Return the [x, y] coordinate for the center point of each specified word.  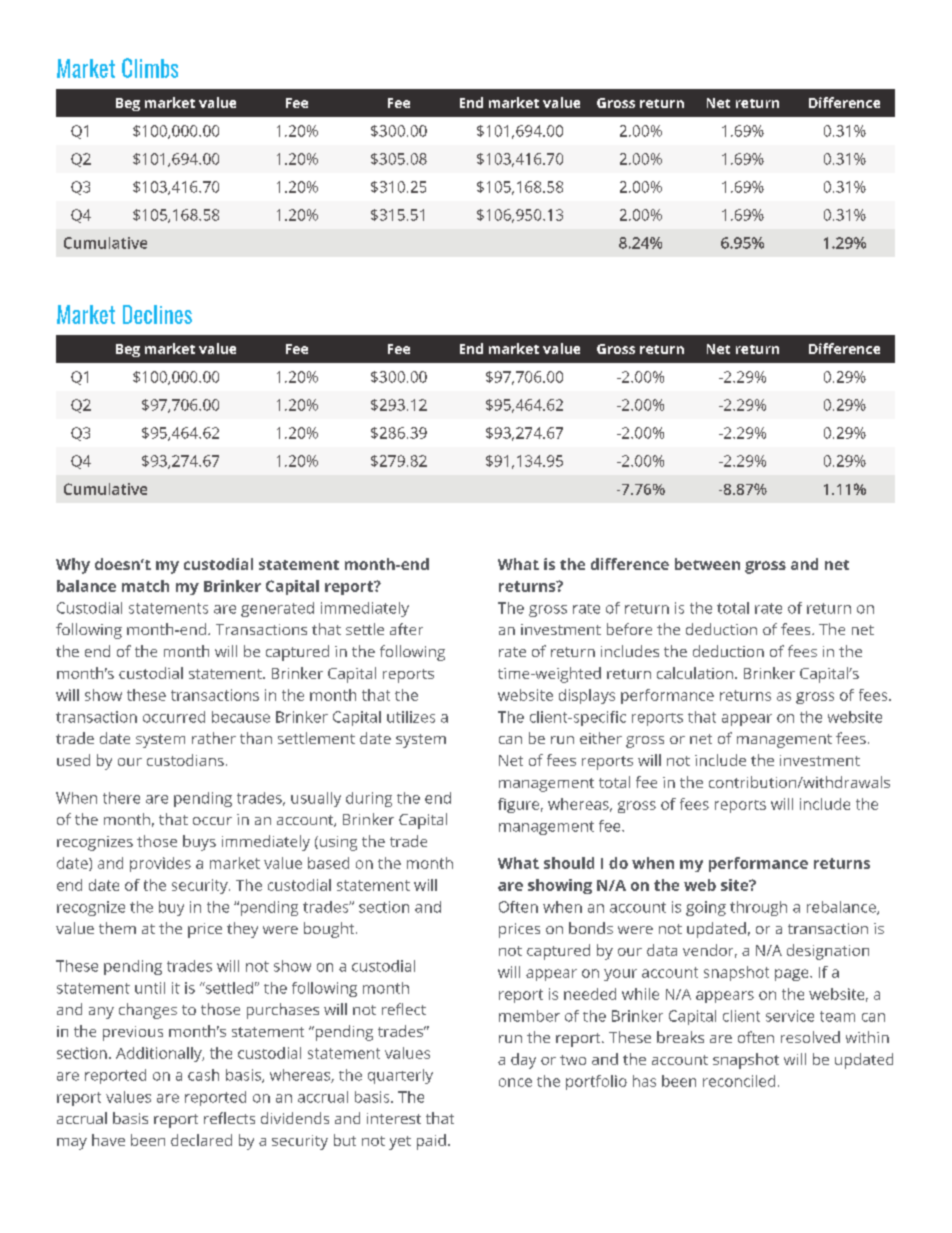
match [145, 586]
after [406, 629]
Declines [157, 314]
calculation [695, 673]
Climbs [150, 68]
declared [201, 1140]
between [707, 564]
